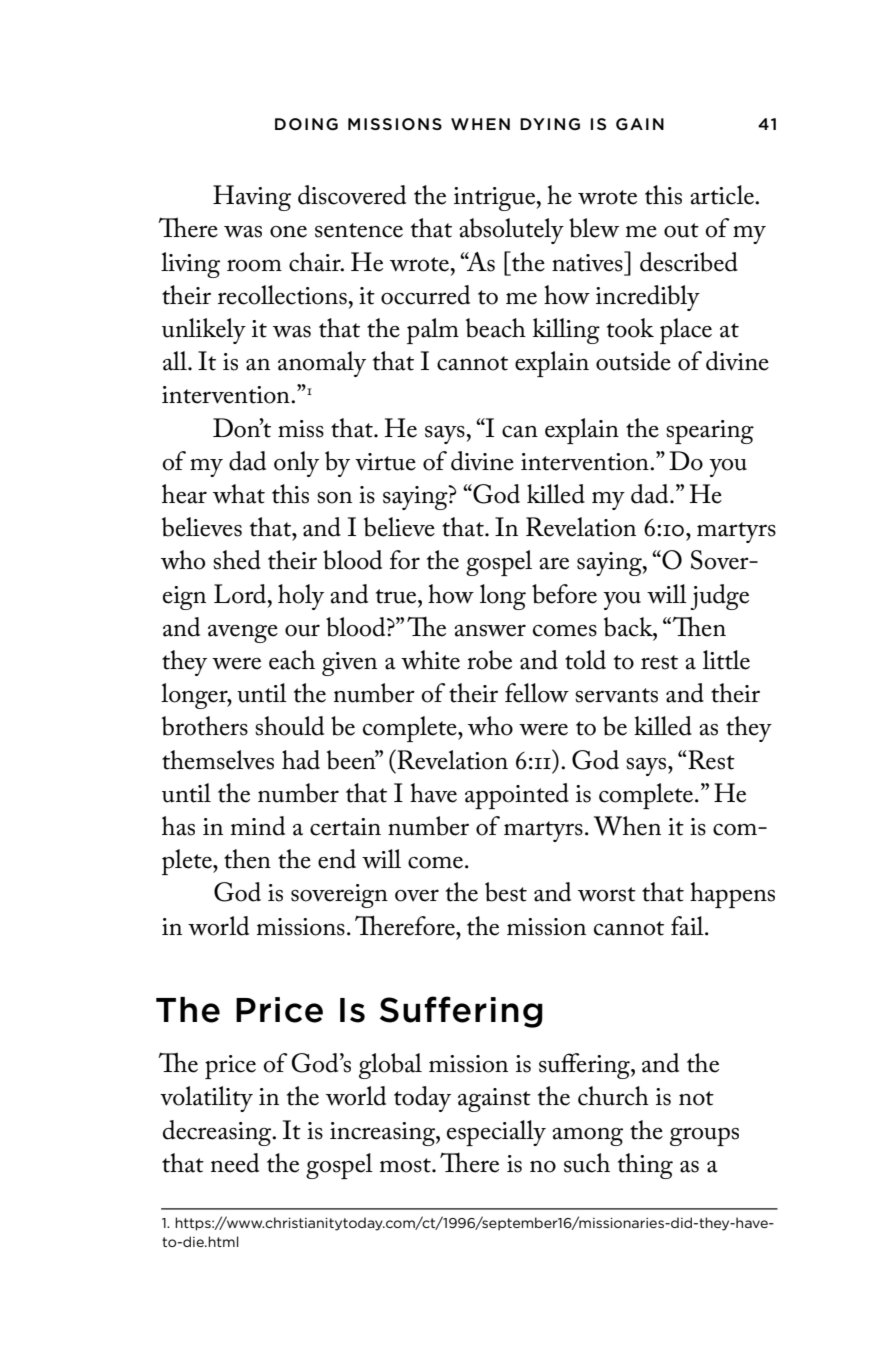  I want to click on absolutely, so click(511, 231).
